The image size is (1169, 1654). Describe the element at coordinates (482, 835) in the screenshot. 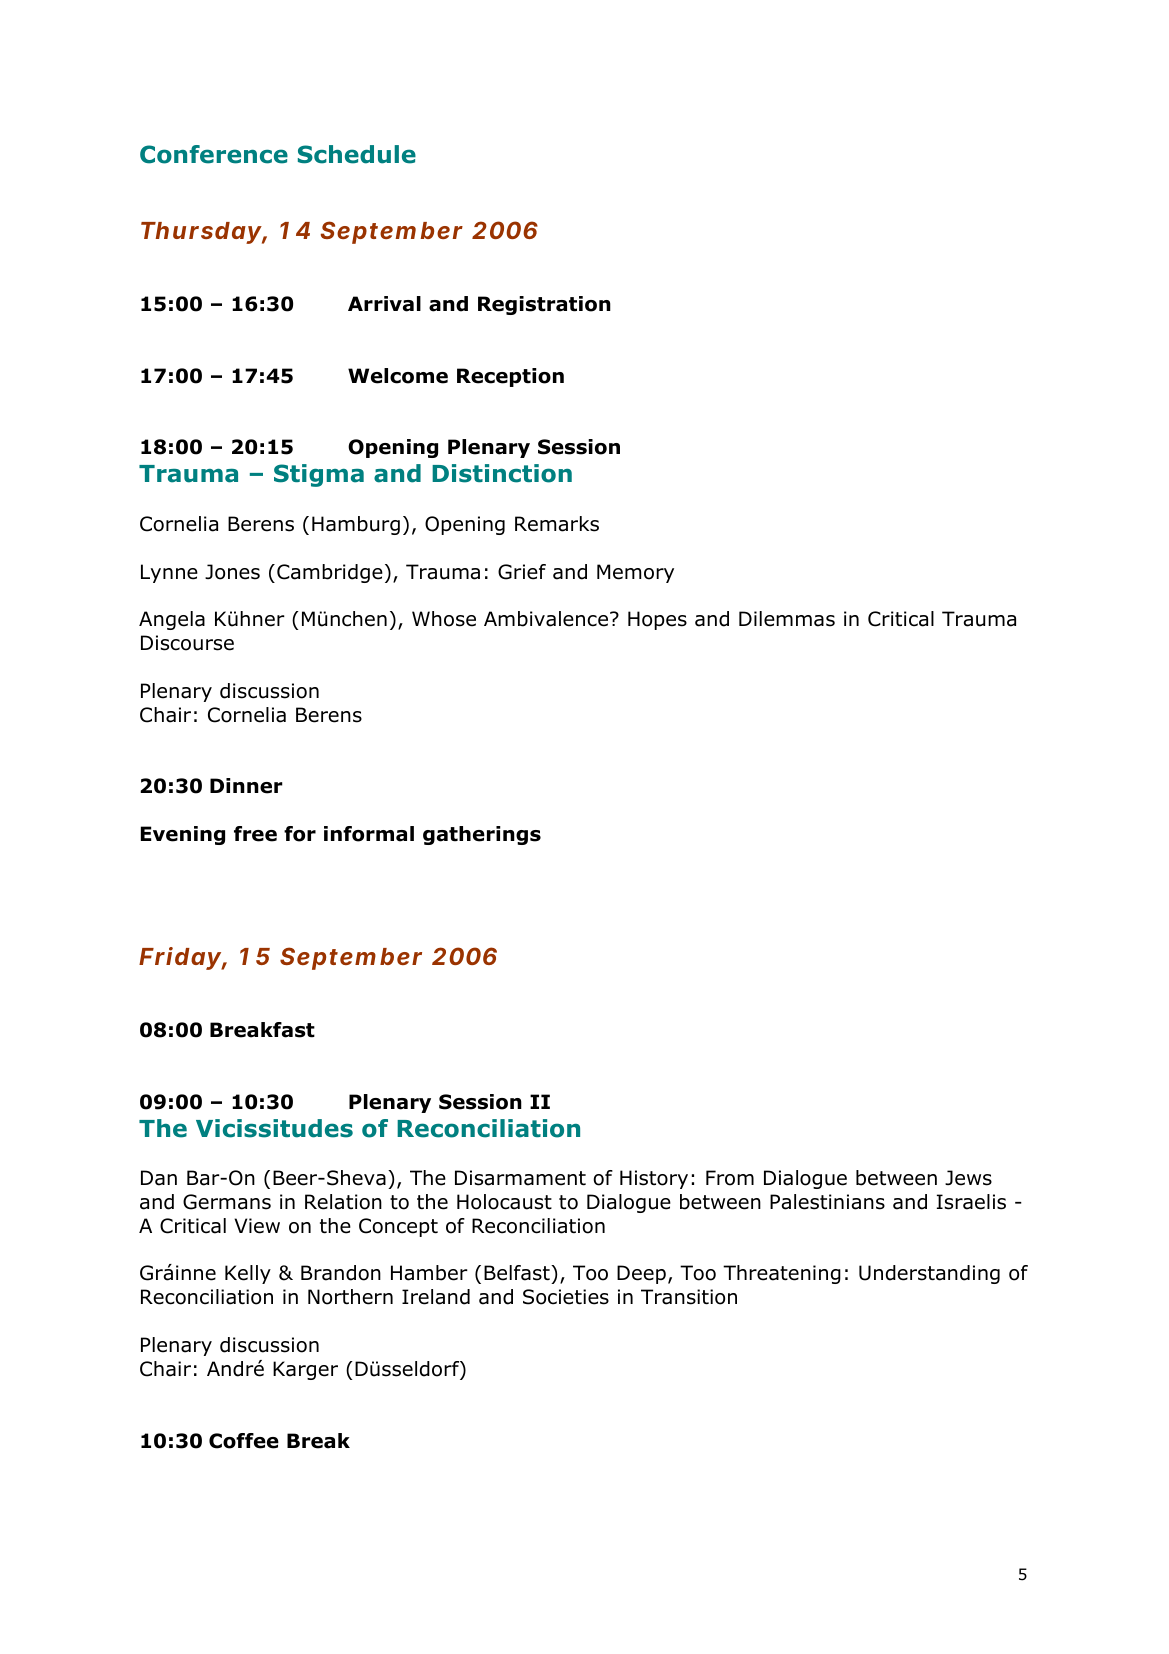

I see `gatherings` at that location.
